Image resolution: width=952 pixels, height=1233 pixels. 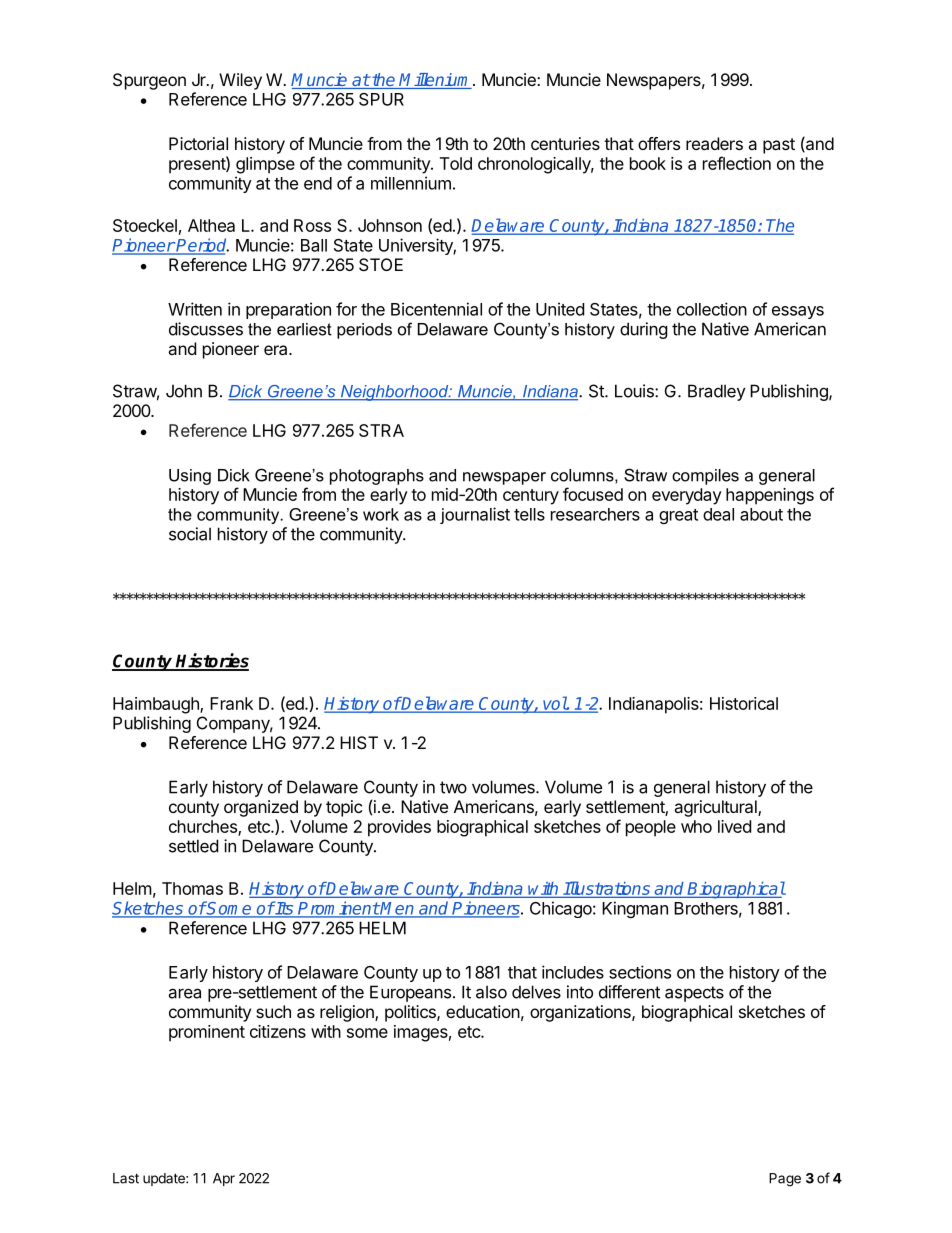 I want to click on Pictorial, so click(x=198, y=143).
